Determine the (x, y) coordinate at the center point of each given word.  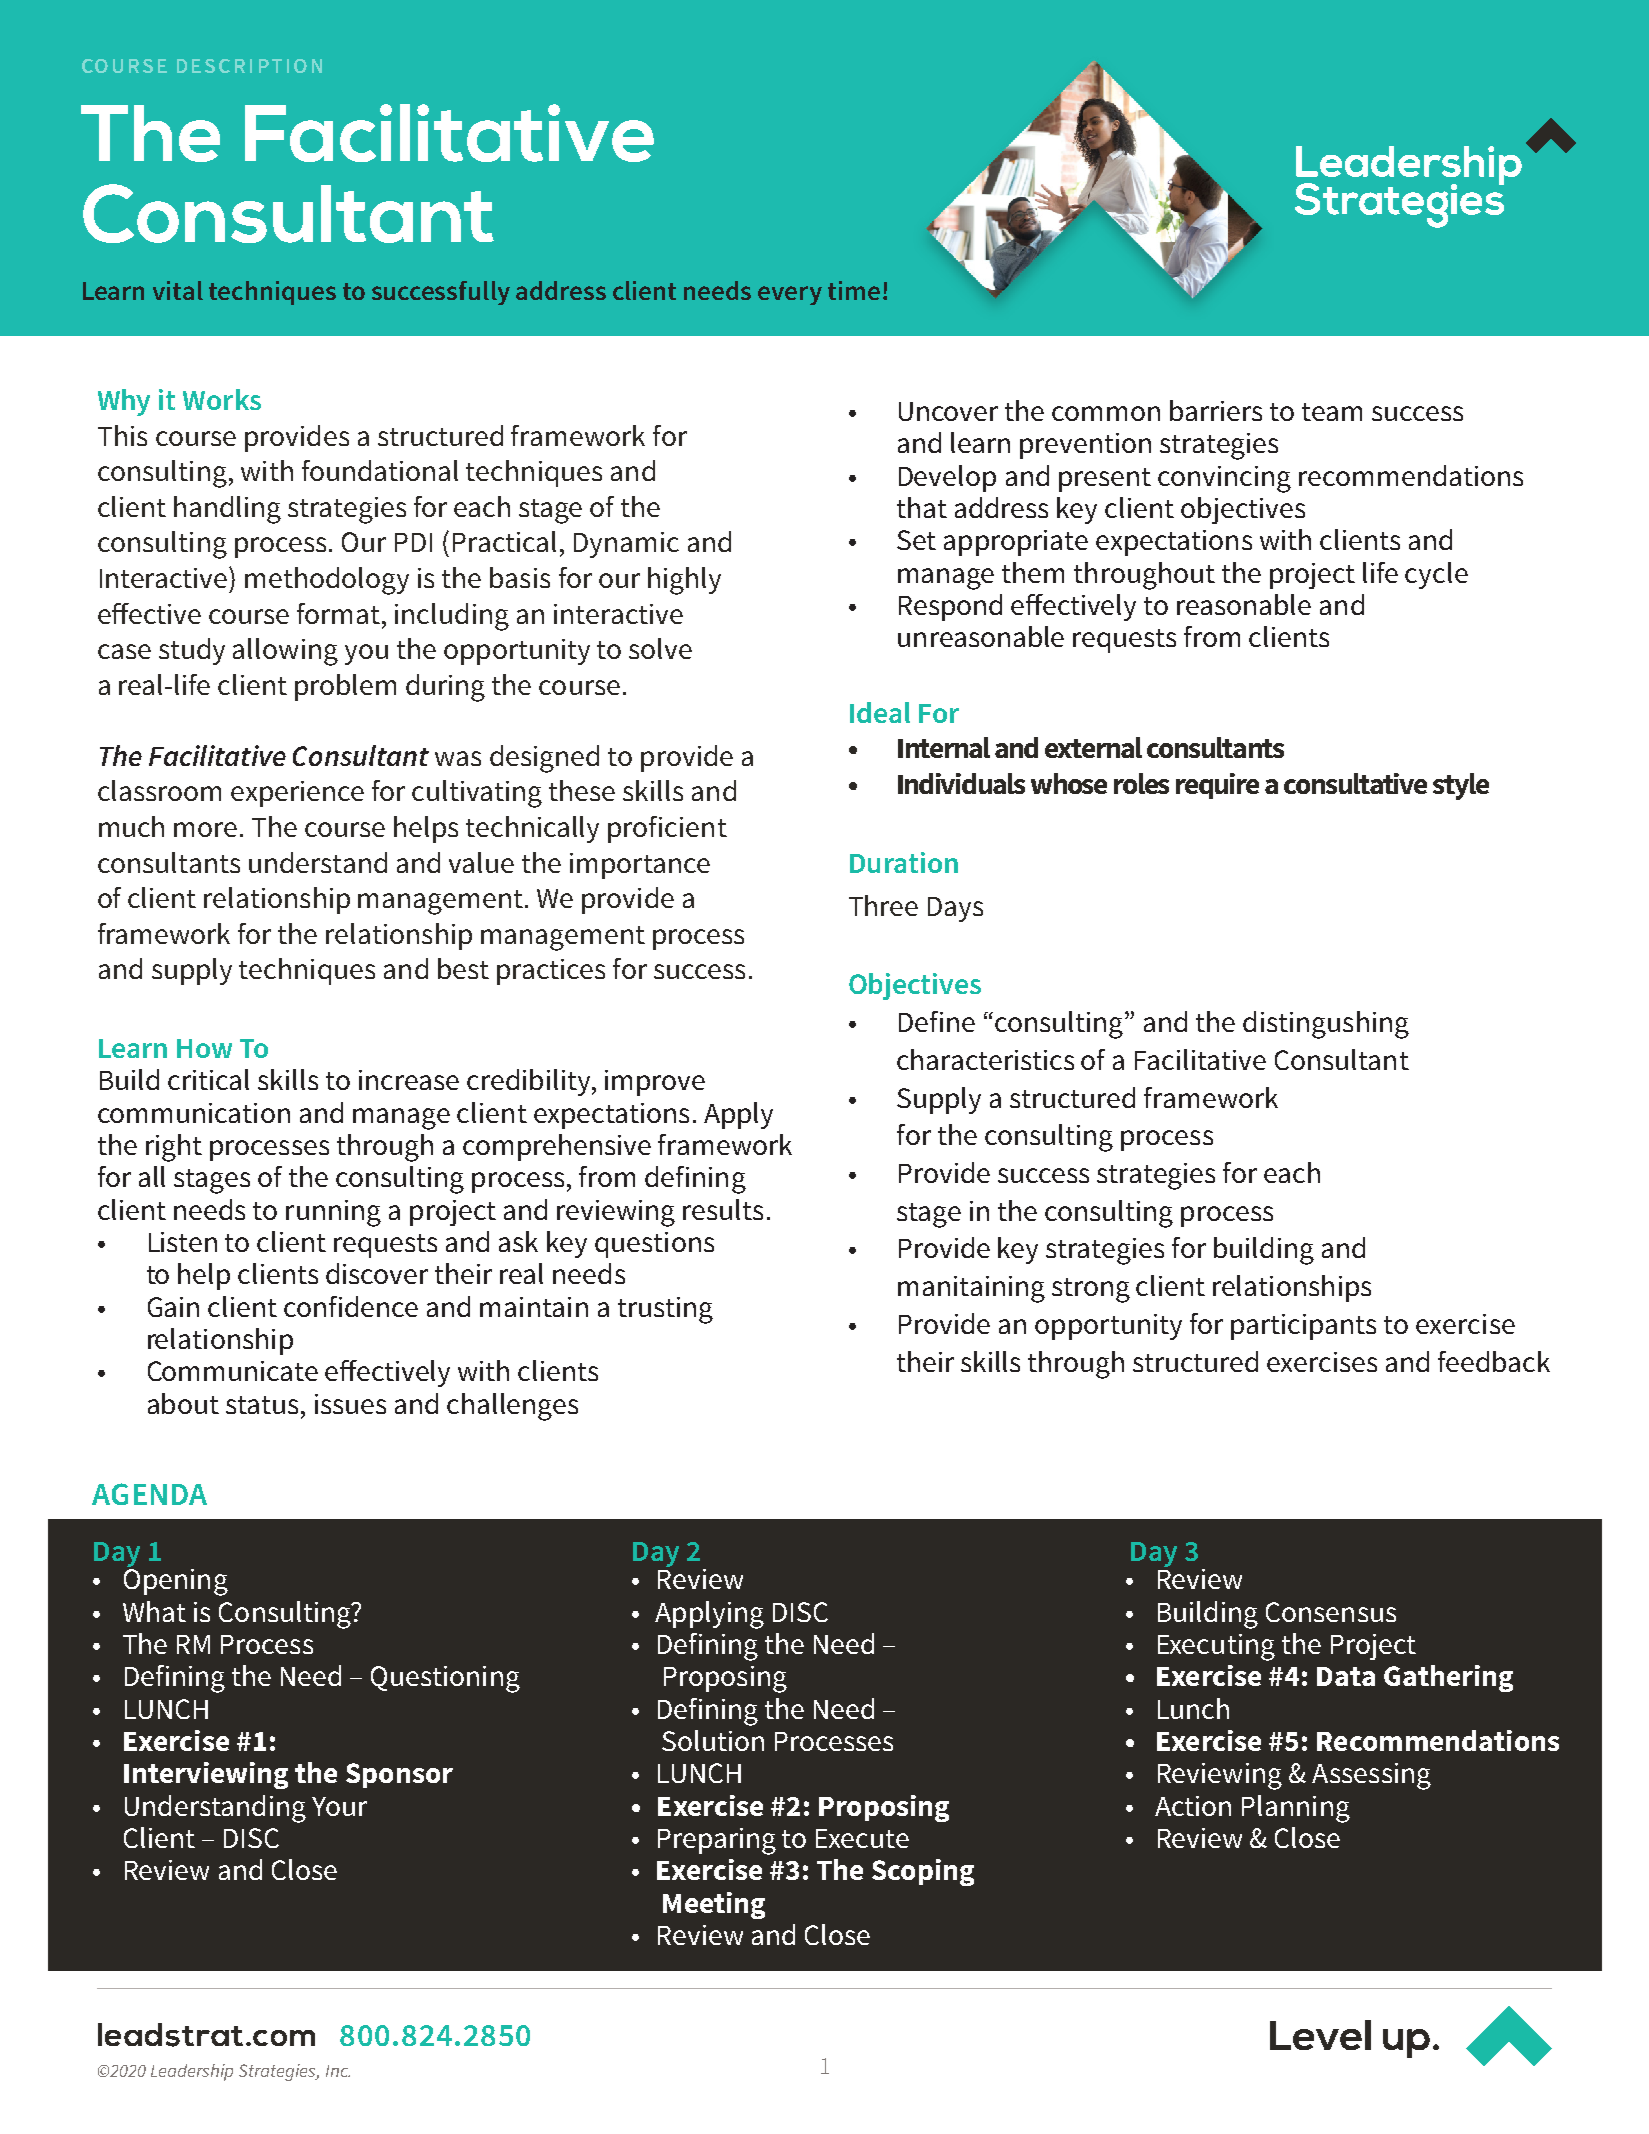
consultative (1355, 783)
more (205, 829)
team (1332, 412)
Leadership (192, 2072)
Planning (1296, 1809)
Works (222, 399)
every (790, 295)
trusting (665, 1310)
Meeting (714, 1905)
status (262, 1405)
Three (883, 905)
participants (1303, 1327)
